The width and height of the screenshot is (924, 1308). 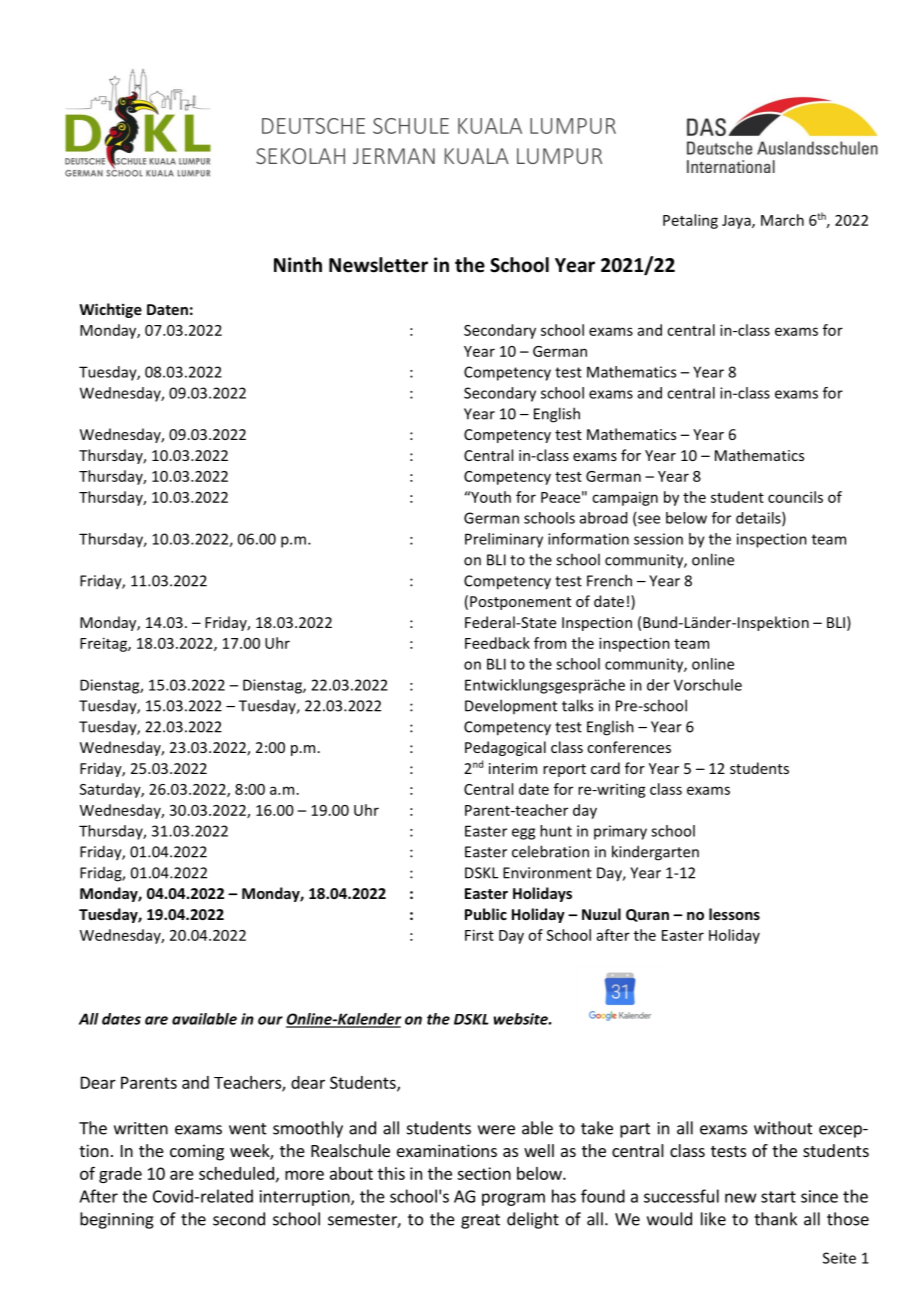 I want to click on our, so click(x=270, y=1020).
